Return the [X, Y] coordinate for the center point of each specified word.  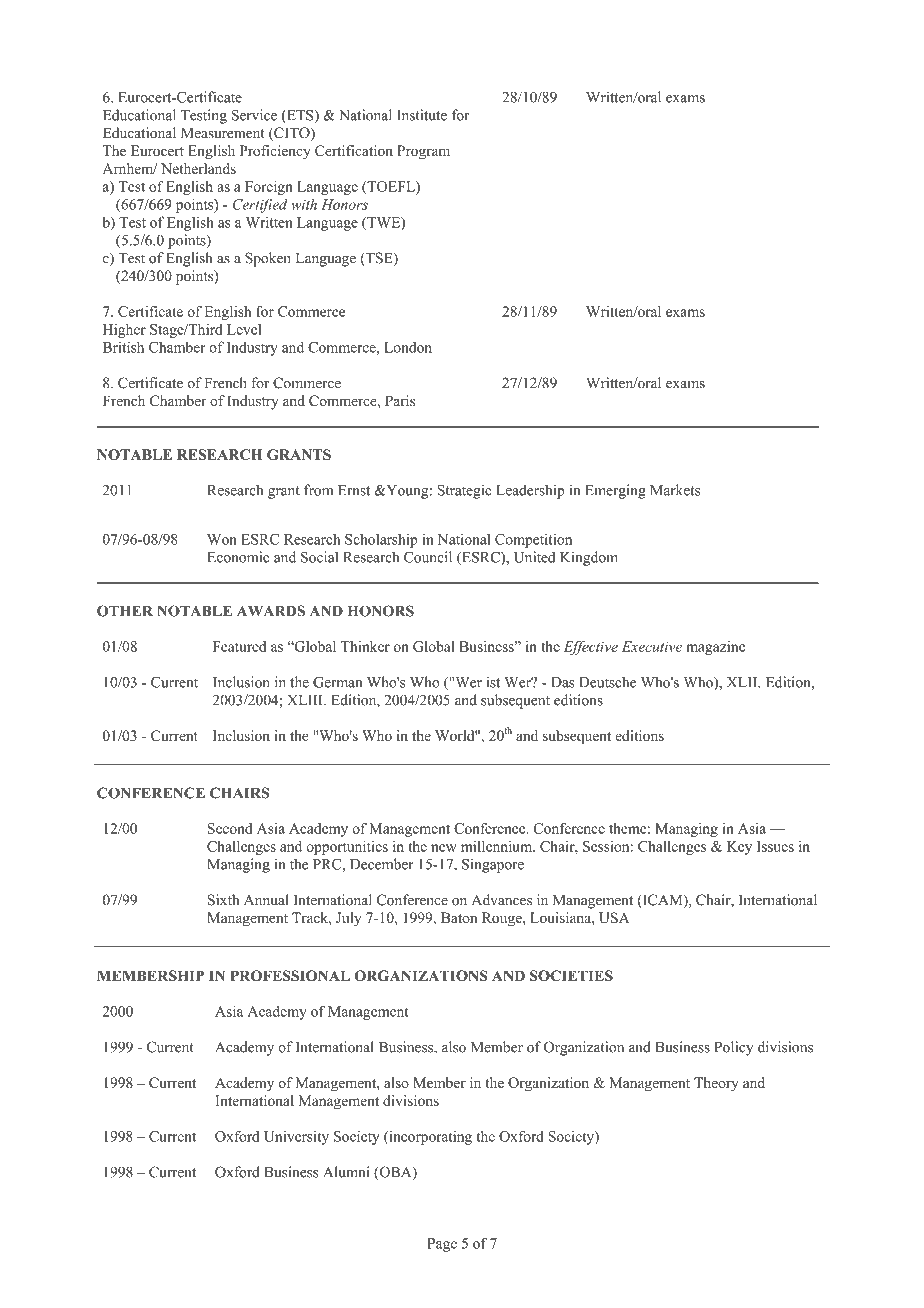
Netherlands [198, 168]
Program [423, 152]
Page [442, 1245]
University [296, 1138]
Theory [716, 1084]
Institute [422, 115]
